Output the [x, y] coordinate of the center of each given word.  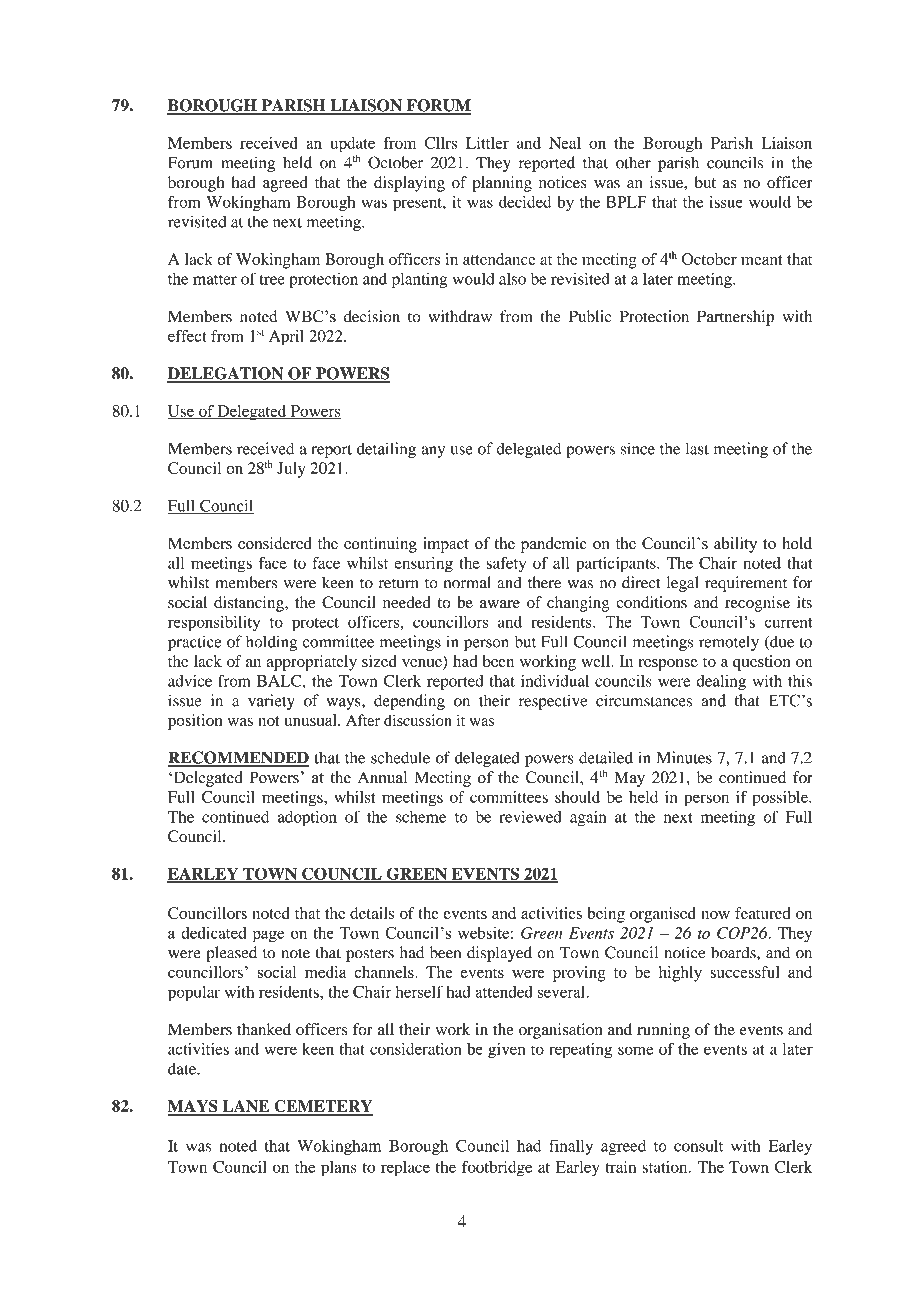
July [291, 470]
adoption [307, 818]
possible [781, 799]
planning [502, 184]
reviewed [530, 817]
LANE [246, 1107]
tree [272, 280]
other [633, 162]
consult [698, 1146]
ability [735, 545]
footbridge [497, 1169]
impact [446, 545]
